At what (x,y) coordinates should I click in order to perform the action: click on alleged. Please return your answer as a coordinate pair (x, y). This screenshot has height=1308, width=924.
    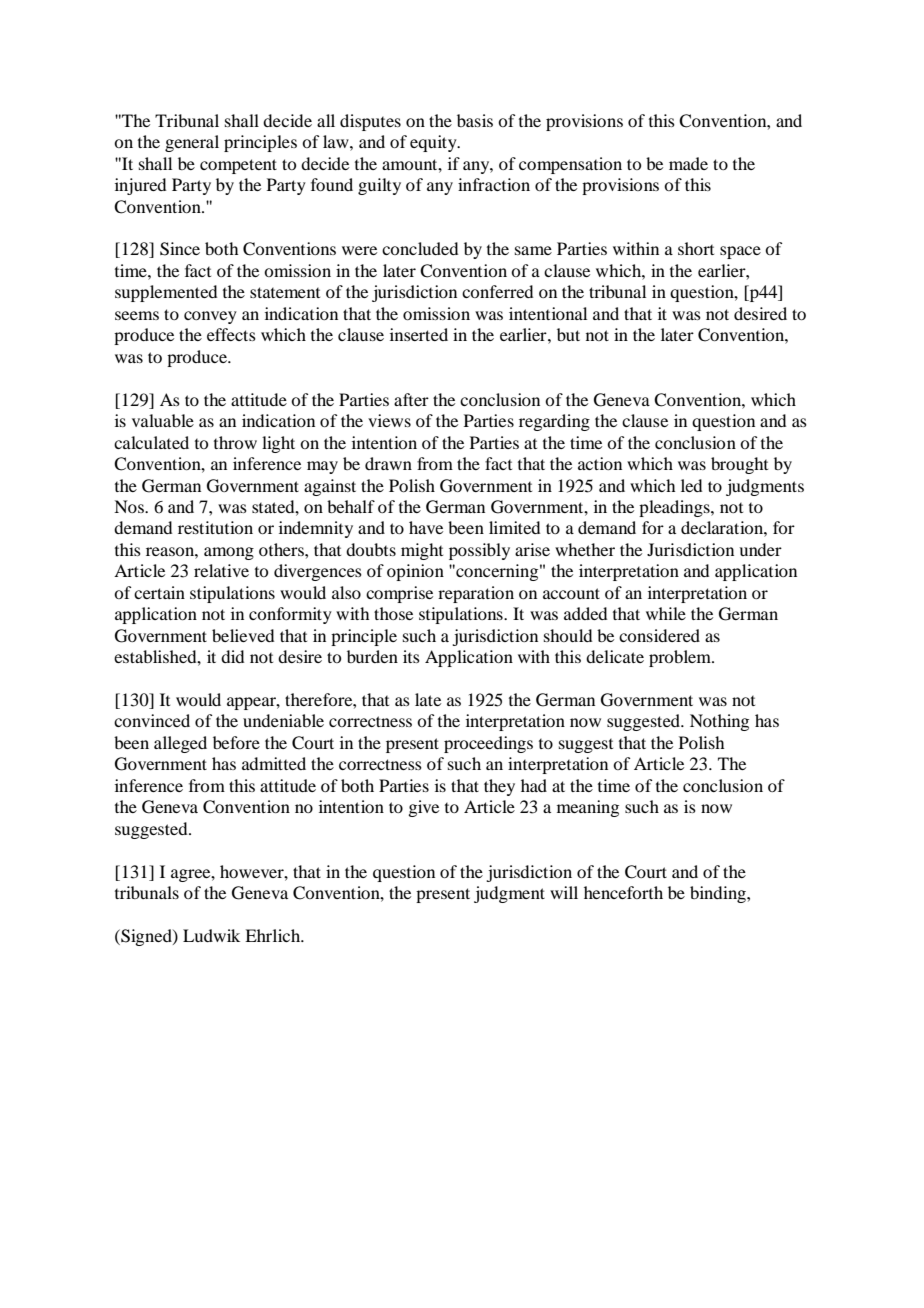
    Looking at the image, I should click on (180, 744).
